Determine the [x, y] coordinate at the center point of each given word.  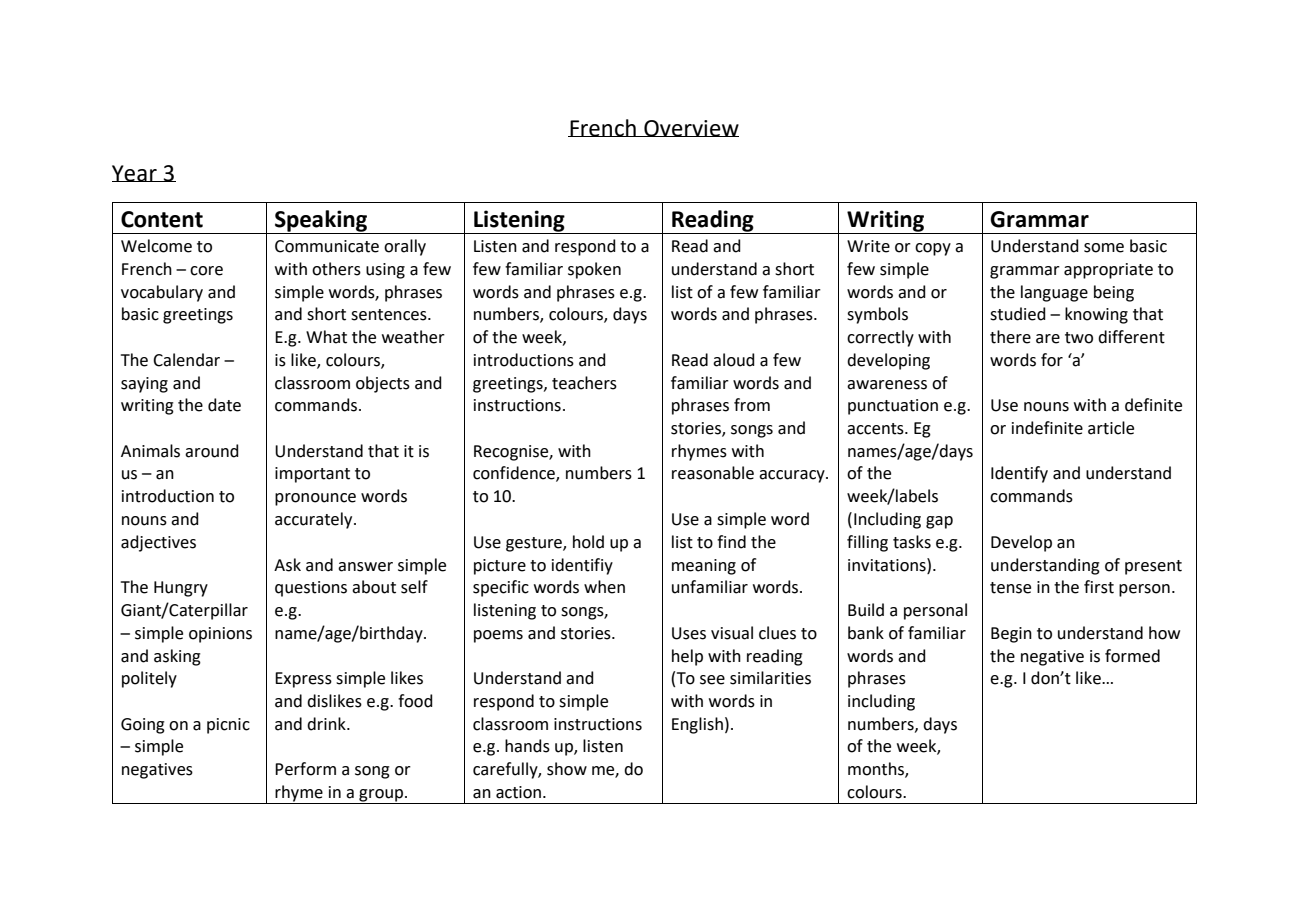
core [206, 271]
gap [939, 522]
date [224, 405]
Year [135, 173]
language [1054, 293]
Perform [305, 769]
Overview [690, 128]
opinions [220, 635]
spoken [594, 270]
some [1104, 248]
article [1111, 428]
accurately [315, 520]
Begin [1011, 635]
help [687, 657]
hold [588, 542]
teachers [584, 383]
